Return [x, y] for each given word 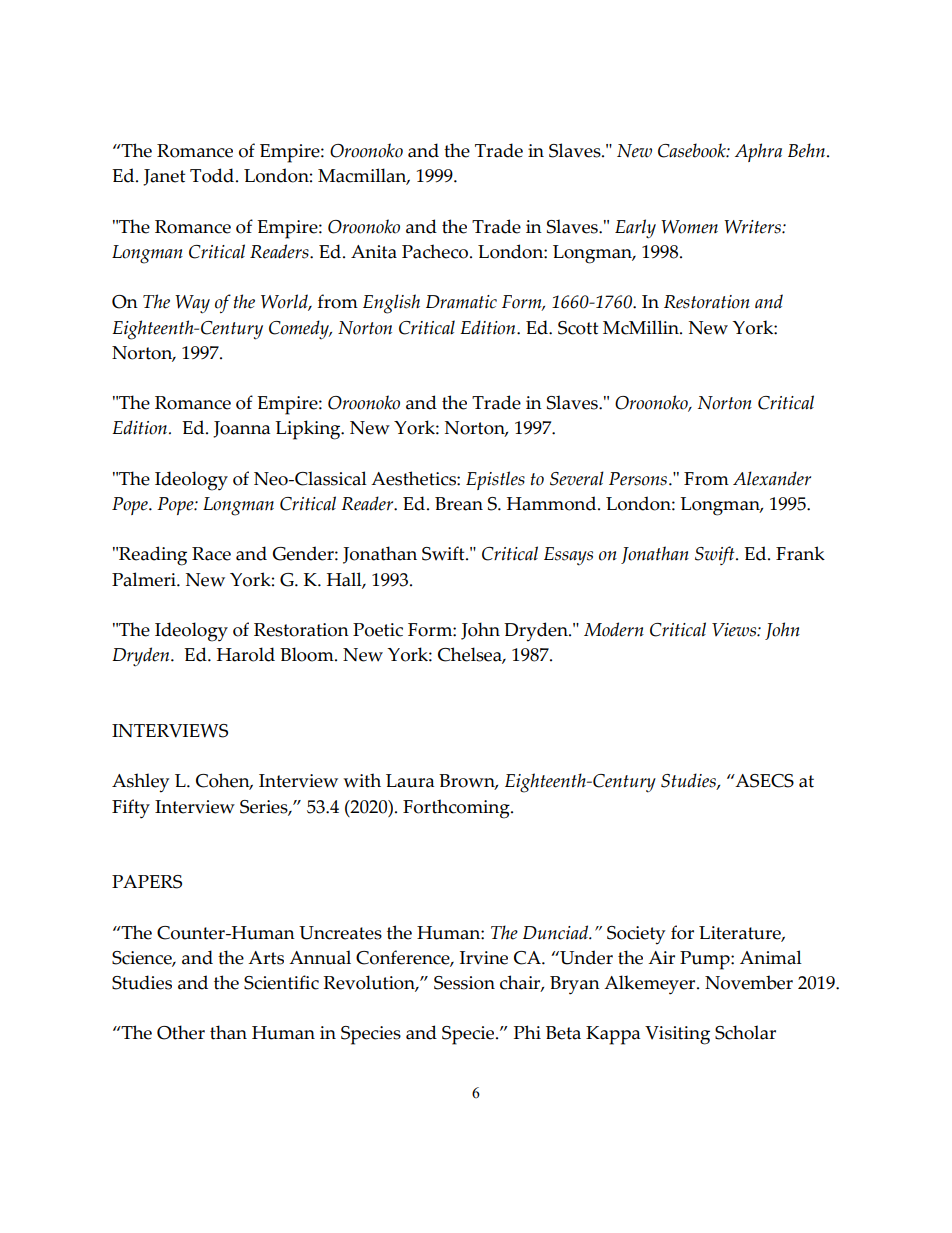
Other [181, 1032]
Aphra [758, 152]
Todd [213, 175]
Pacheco [436, 251]
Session [464, 983]
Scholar [745, 1032]
